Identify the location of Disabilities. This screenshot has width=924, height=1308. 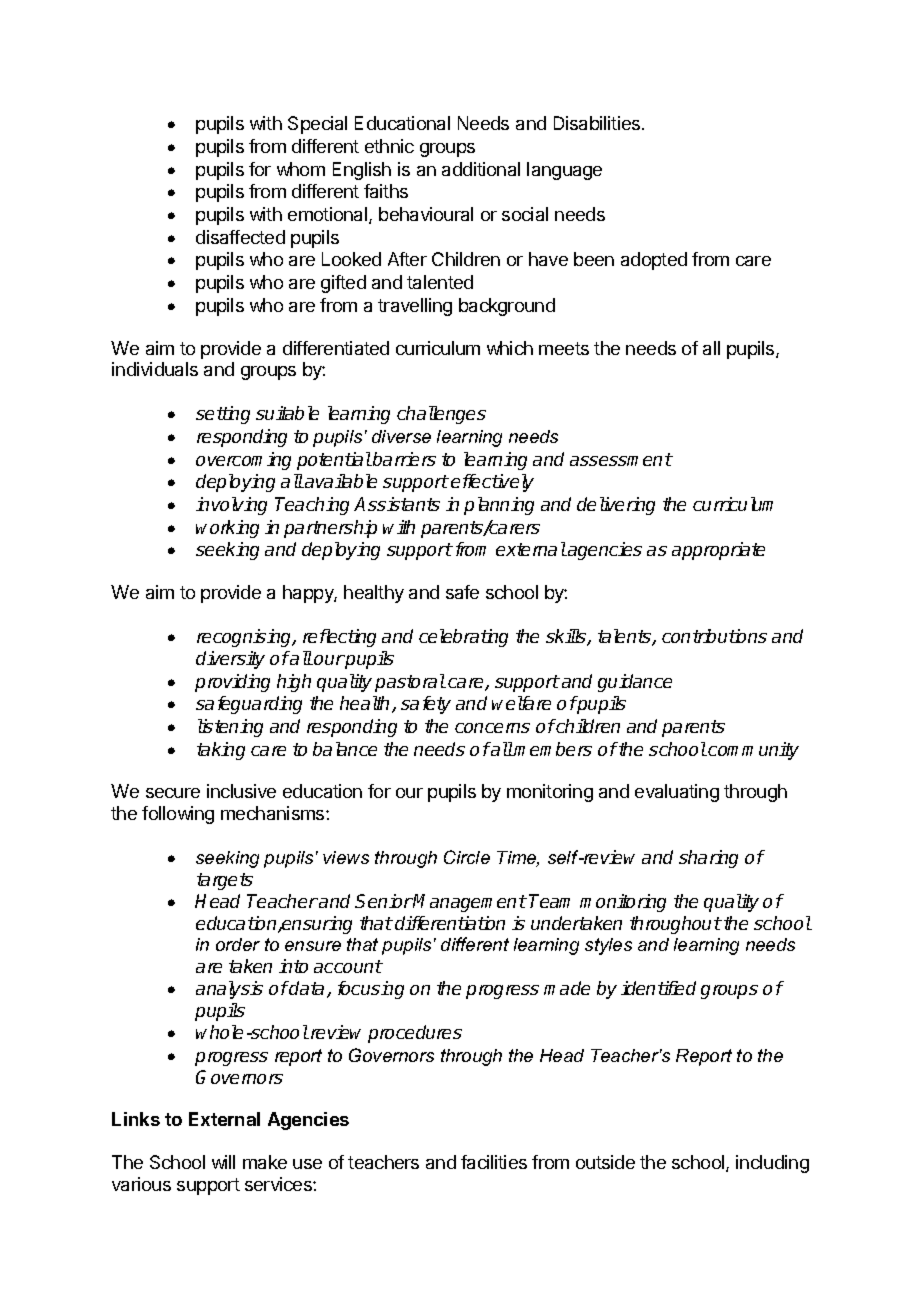
(598, 123).
